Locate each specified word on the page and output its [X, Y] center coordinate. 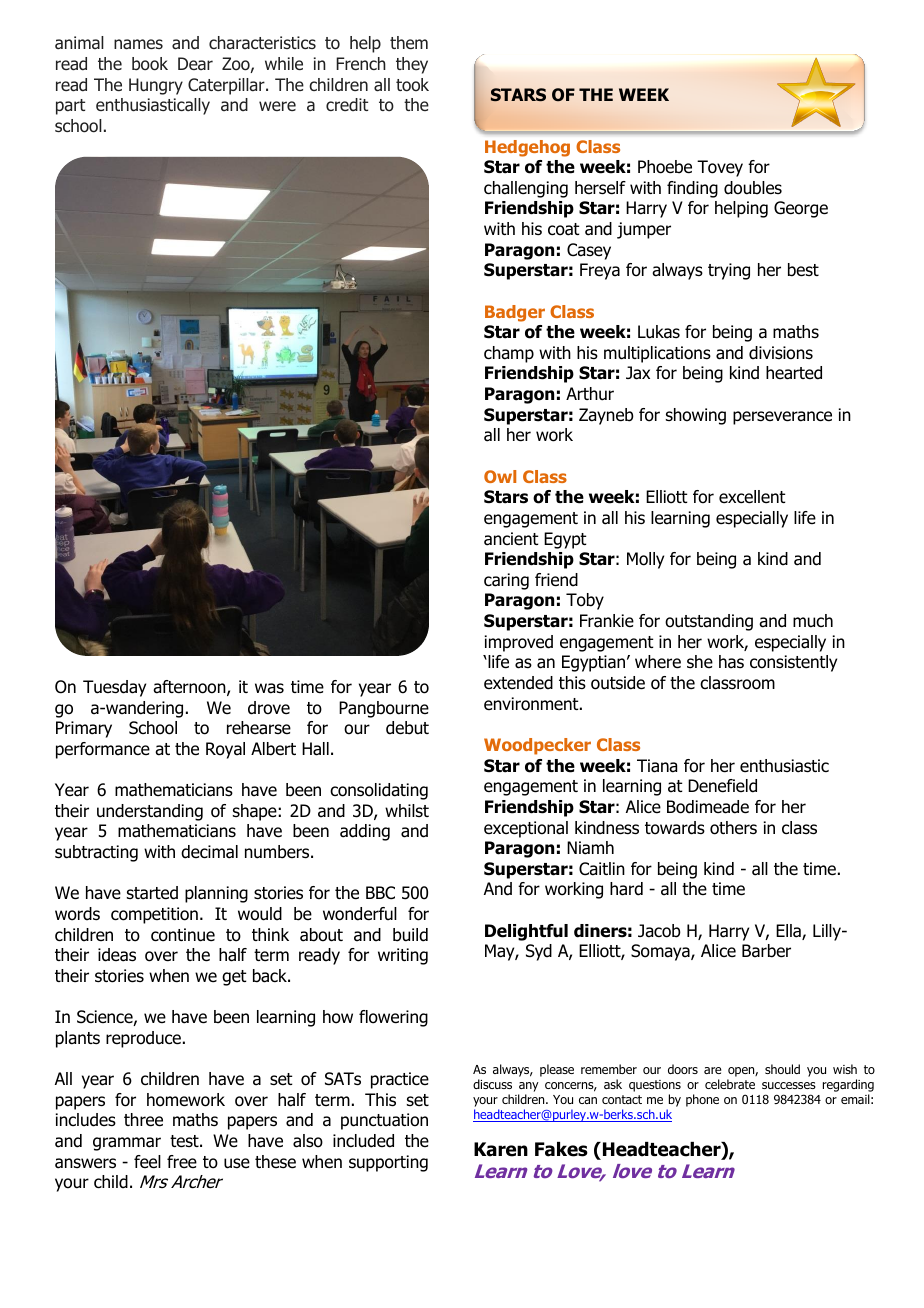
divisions [781, 353]
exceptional [526, 829]
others [733, 828]
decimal [209, 852]
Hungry [156, 86]
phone [702, 1100]
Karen [501, 1149]
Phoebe [665, 167]
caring [506, 581]
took [412, 85]
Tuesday [114, 688]
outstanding [709, 622]
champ [509, 354]
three [143, 1120]
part [70, 107]
